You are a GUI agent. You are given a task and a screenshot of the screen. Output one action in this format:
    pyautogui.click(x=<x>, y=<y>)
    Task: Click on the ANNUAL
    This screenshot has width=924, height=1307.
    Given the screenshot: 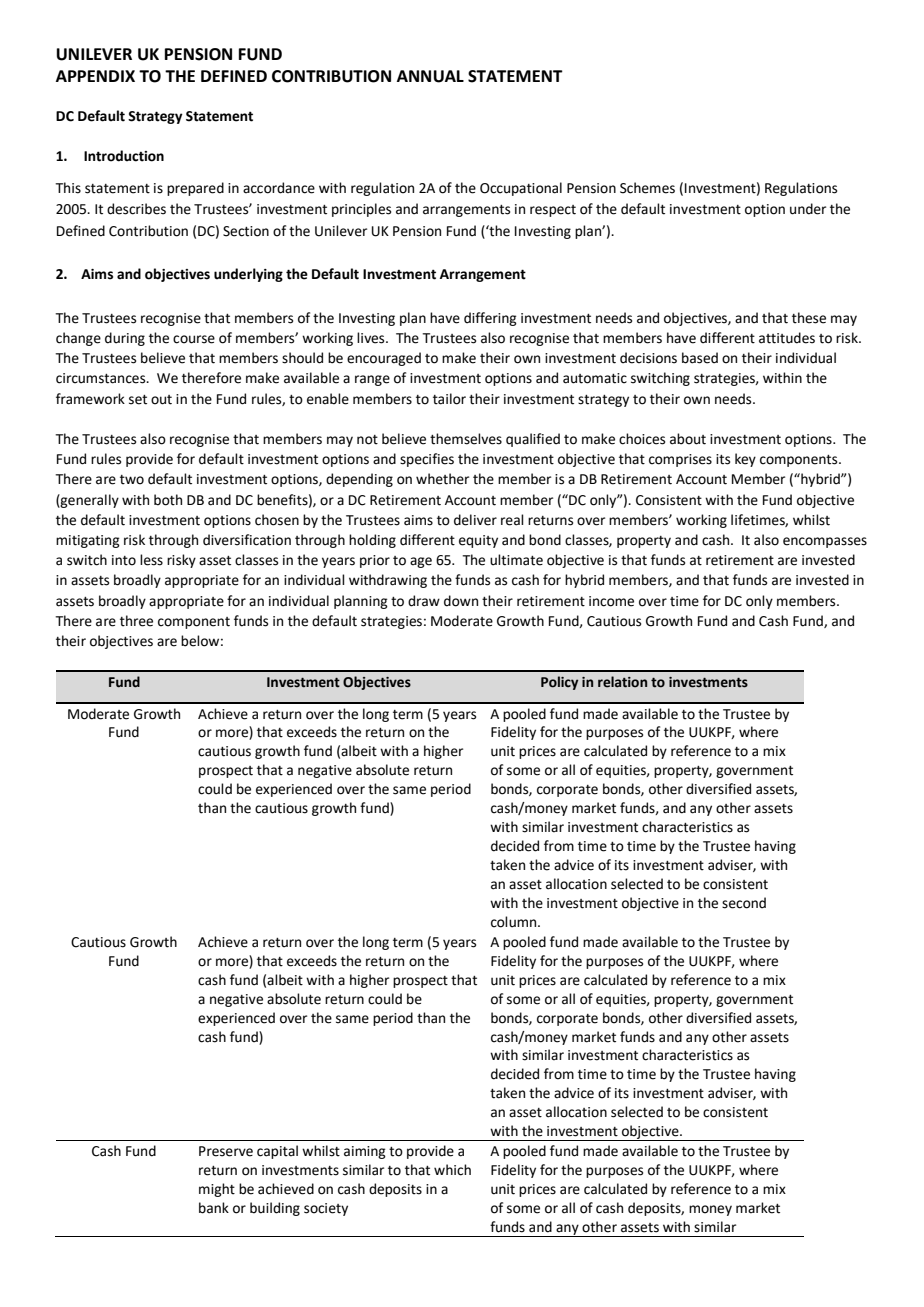 What is the action you would take?
    pyautogui.click(x=430, y=76)
